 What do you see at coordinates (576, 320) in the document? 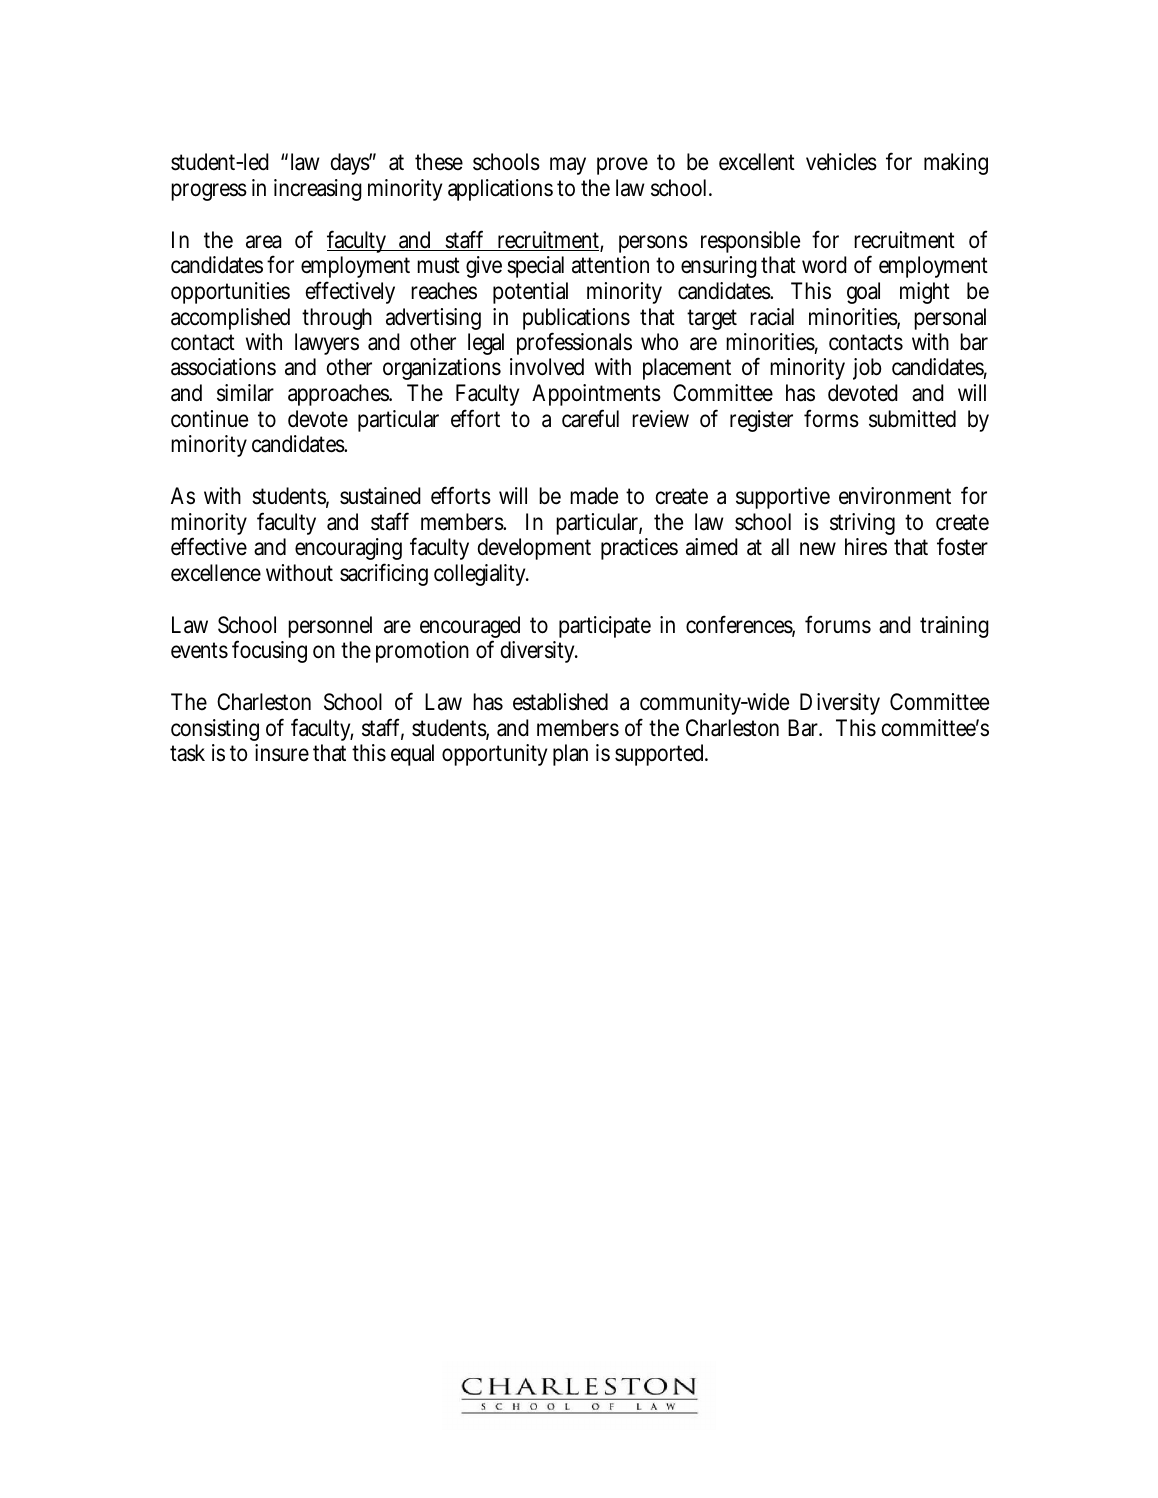
I see `publications` at bounding box center [576, 320].
